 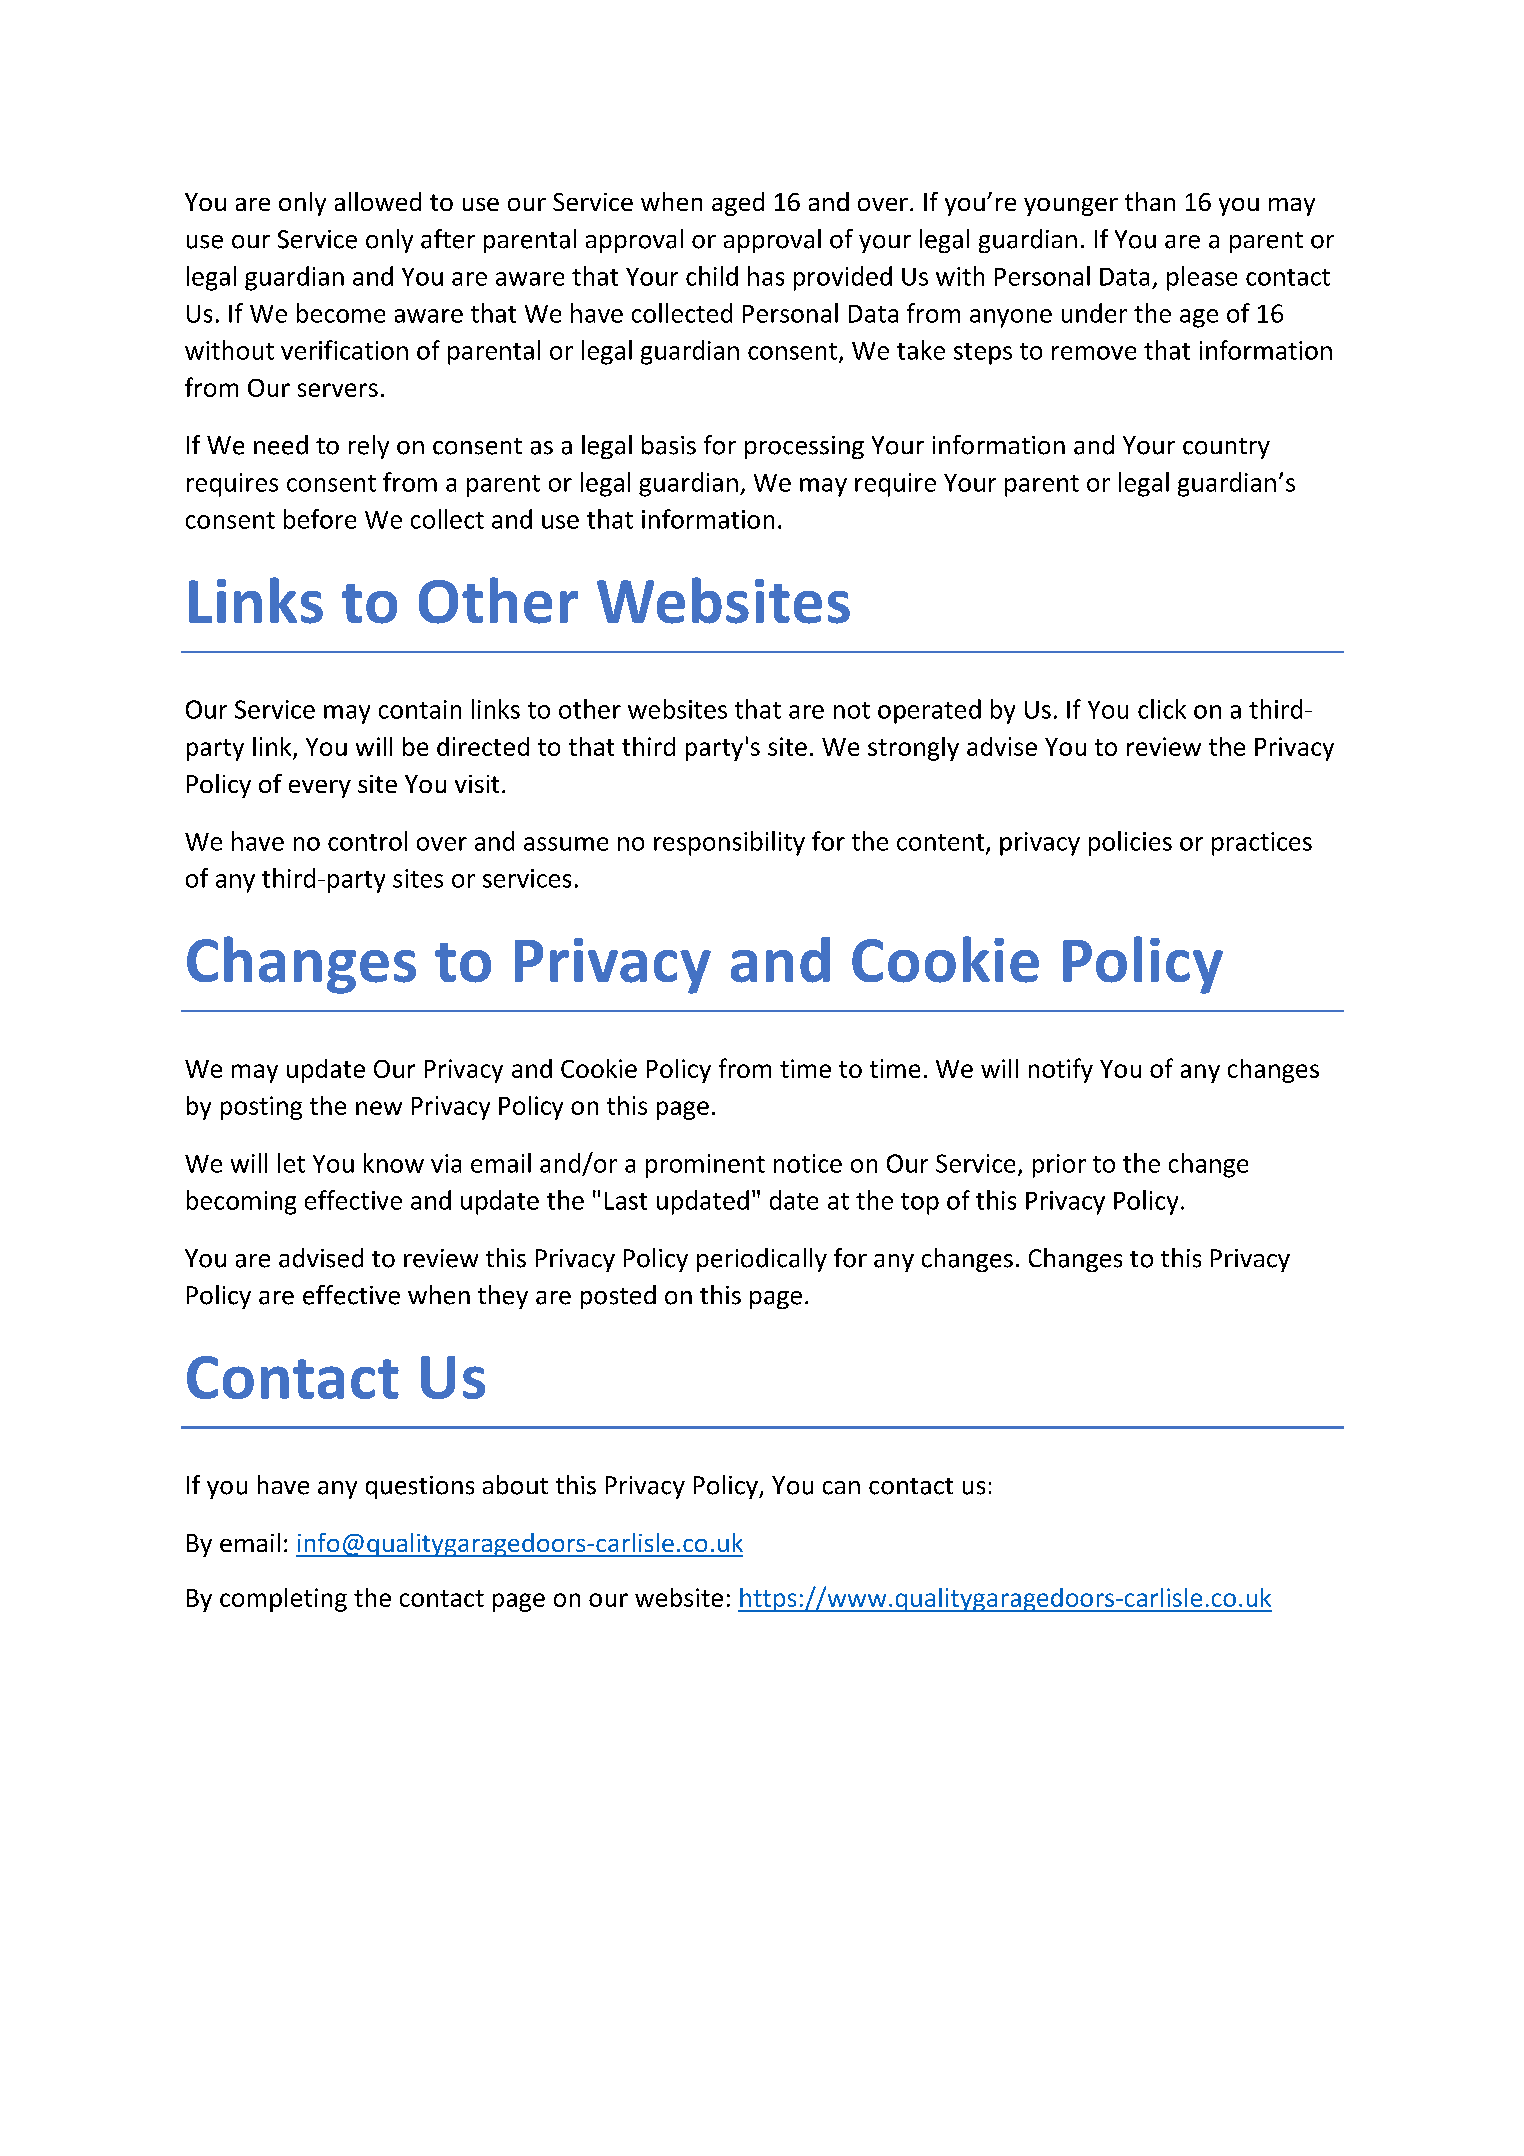 I want to click on responsibility, so click(x=729, y=843).
